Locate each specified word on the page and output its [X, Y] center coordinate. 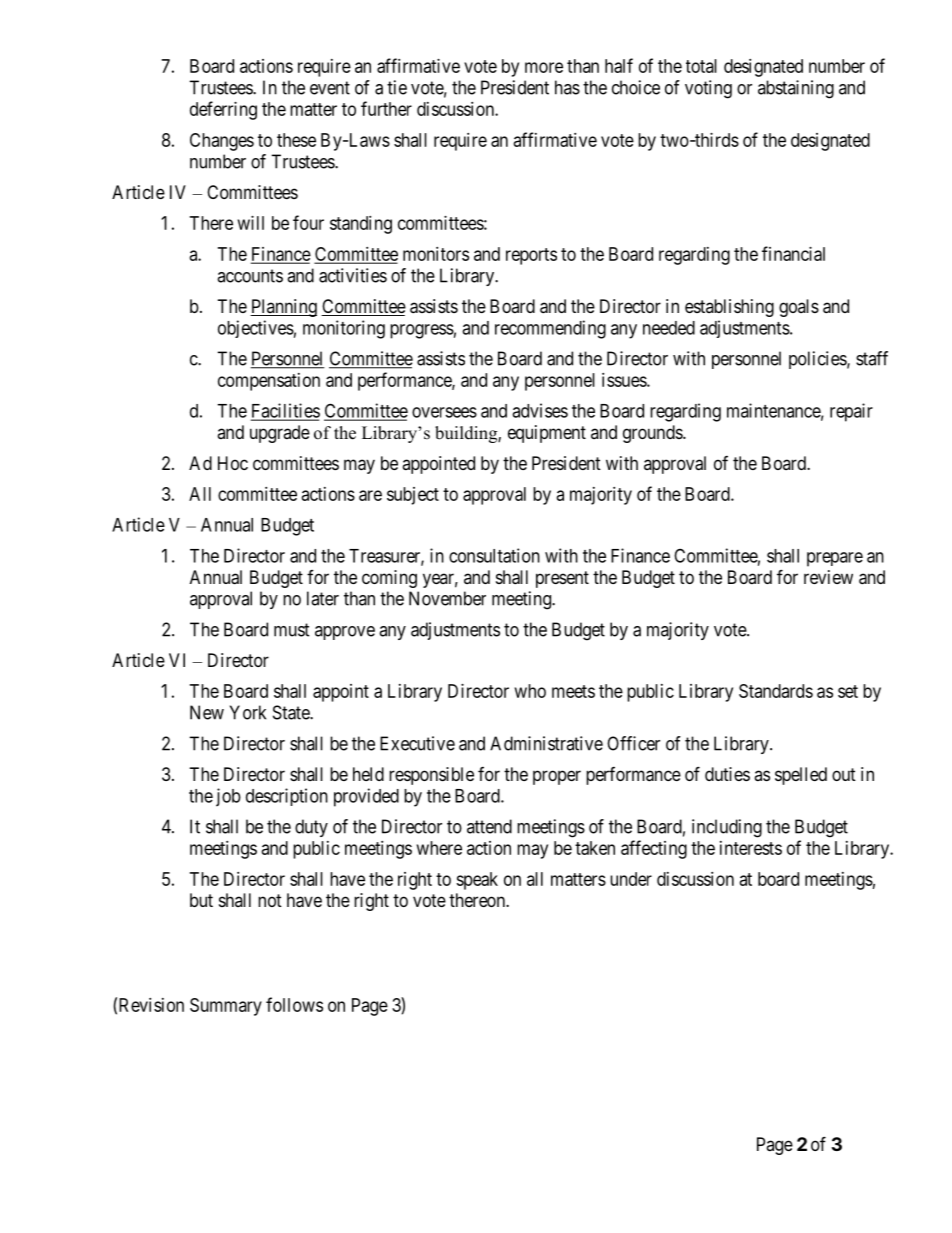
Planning [283, 308]
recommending [550, 329]
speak [477, 881]
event [330, 88]
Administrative [546, 743]
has [567, 87]
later [323, 598]
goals [799, 308]
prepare [835, 559]
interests [751, 848]
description [287, 797]
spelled [801, 776]
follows [294, 1004]
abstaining [796, 89]
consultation [494, 555]
